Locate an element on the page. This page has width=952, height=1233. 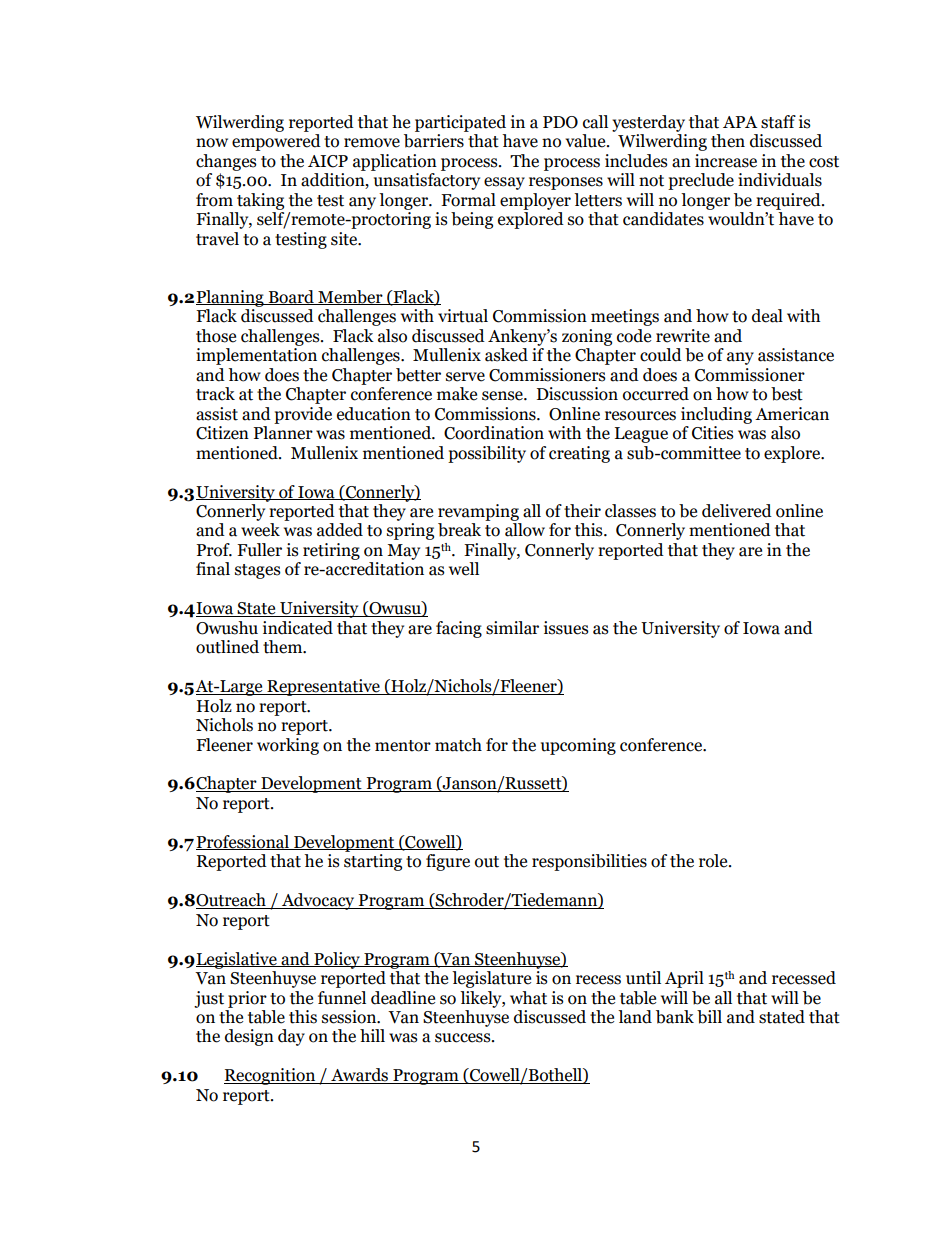
working is located at coordinates (288, 746).
